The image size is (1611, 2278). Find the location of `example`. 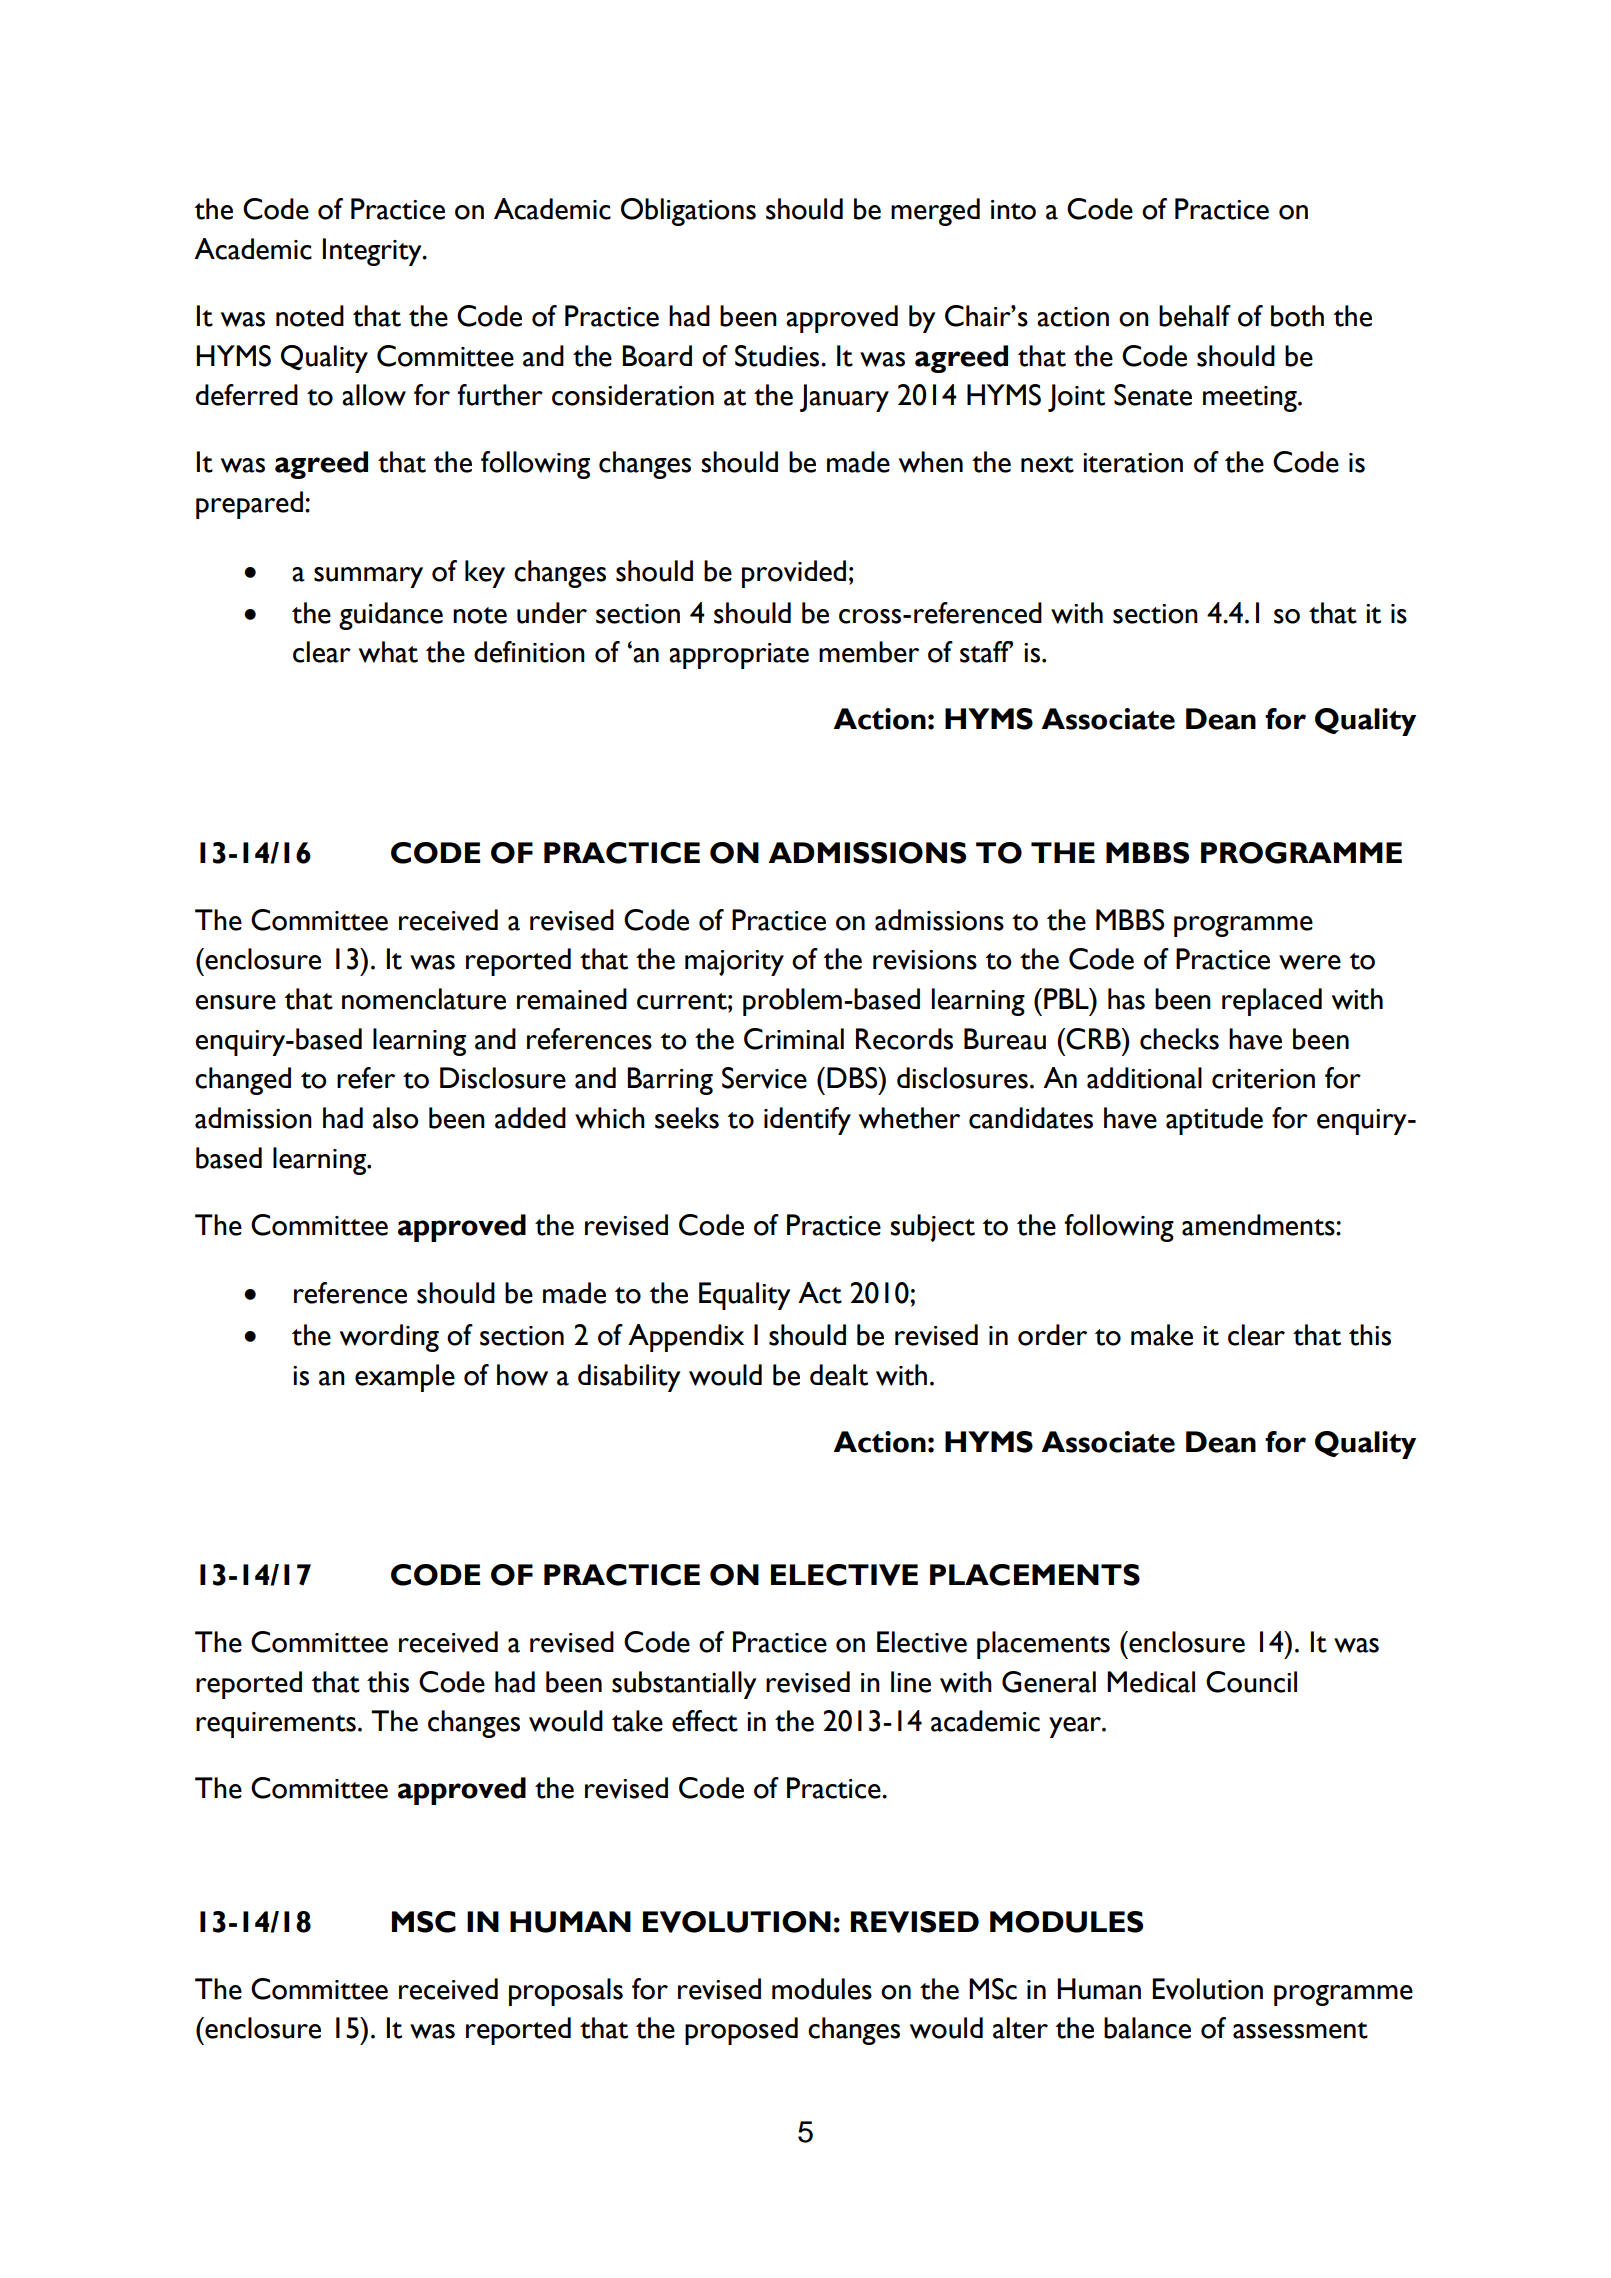

example is located at coordinates (405, 1378).
